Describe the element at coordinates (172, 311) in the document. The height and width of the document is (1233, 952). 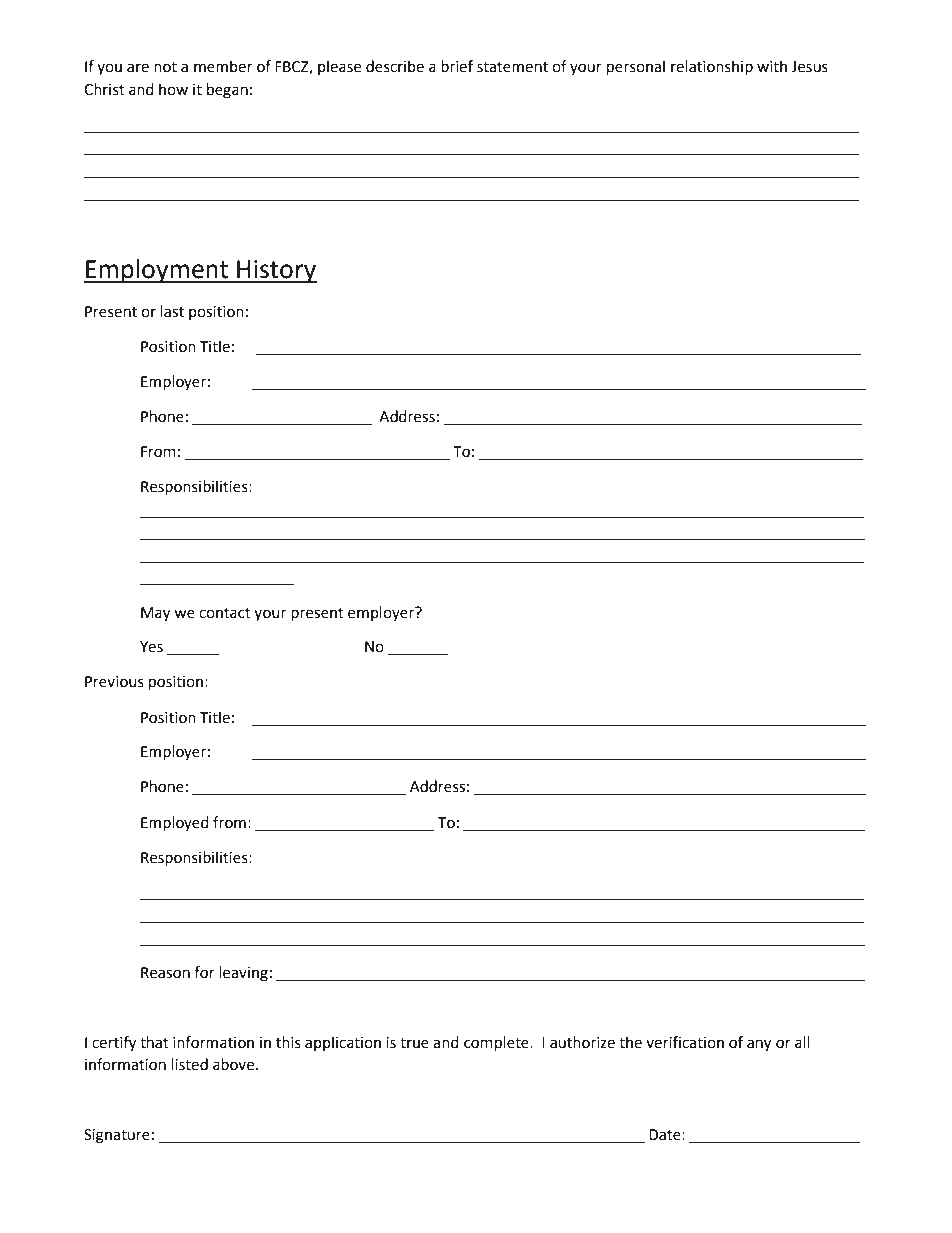
I see `last` at that location.
